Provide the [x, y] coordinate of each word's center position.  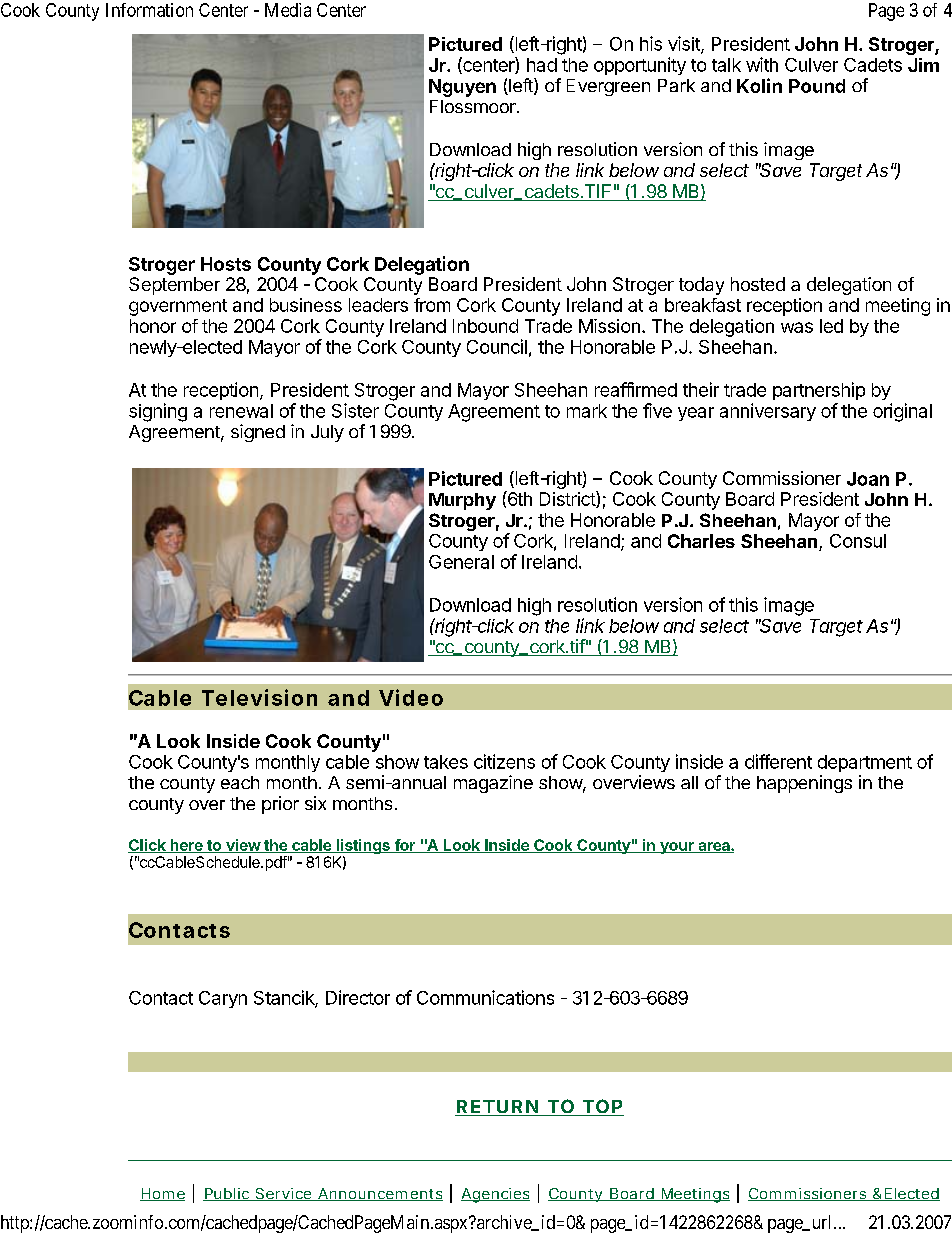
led [831, 326]
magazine [493, 784]
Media [288, 10]
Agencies [495, 1195]
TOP [602, 1107]
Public [227, 1194]
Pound [817, 86]
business [306, 305]
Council [497, 346]
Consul [858, 541]
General [461, 562]
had [542, 65]
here [186, 846]
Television [259, 697]
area [714, 847]
